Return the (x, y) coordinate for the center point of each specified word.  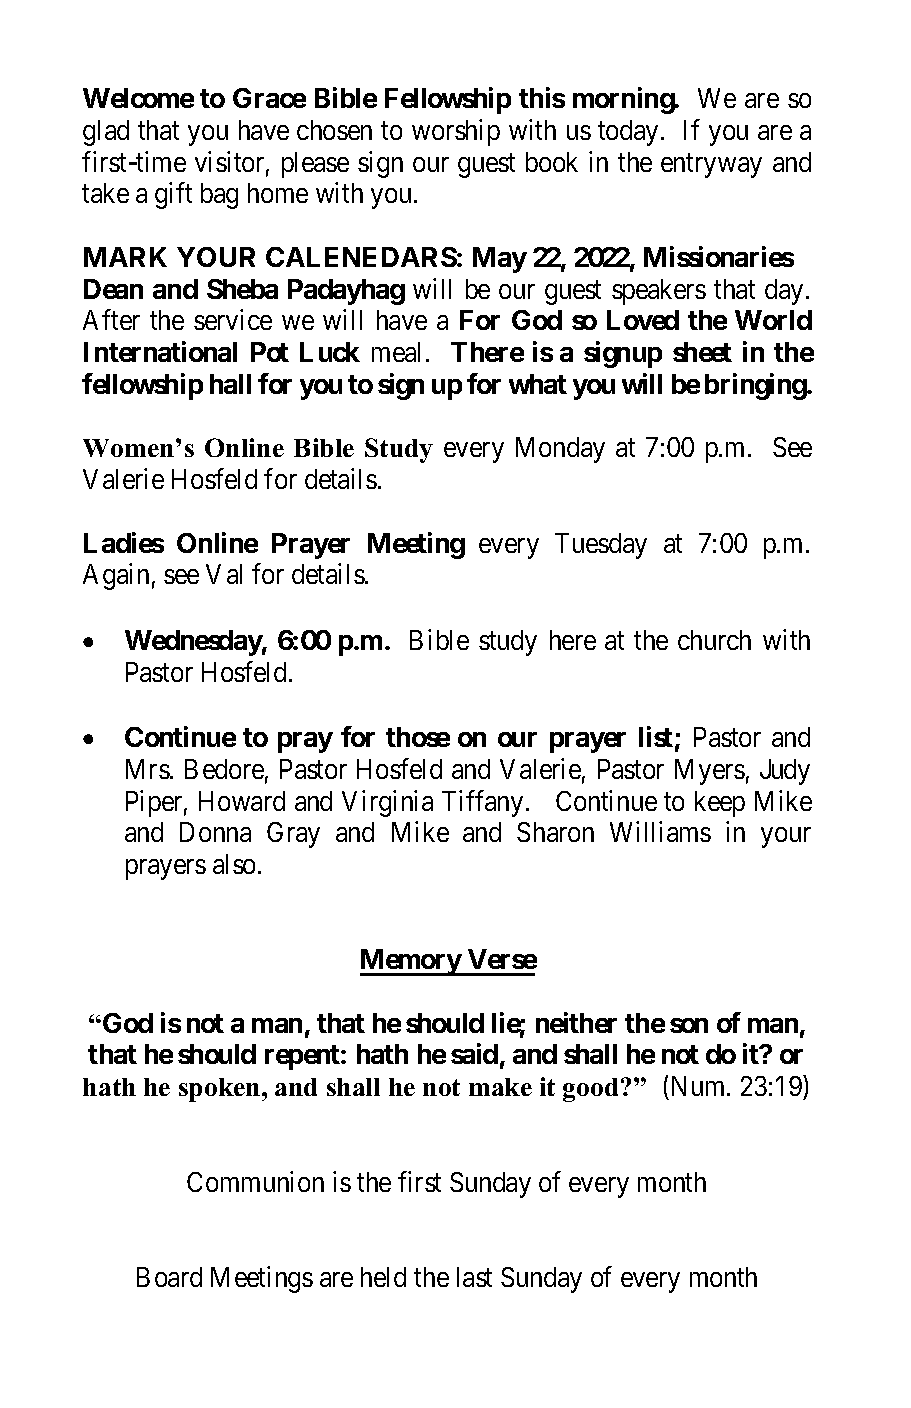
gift (173, 195)
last (474, 1277)
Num (700, 1086)
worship (456, 132)
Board (169, 1277)
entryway (711, 166)
